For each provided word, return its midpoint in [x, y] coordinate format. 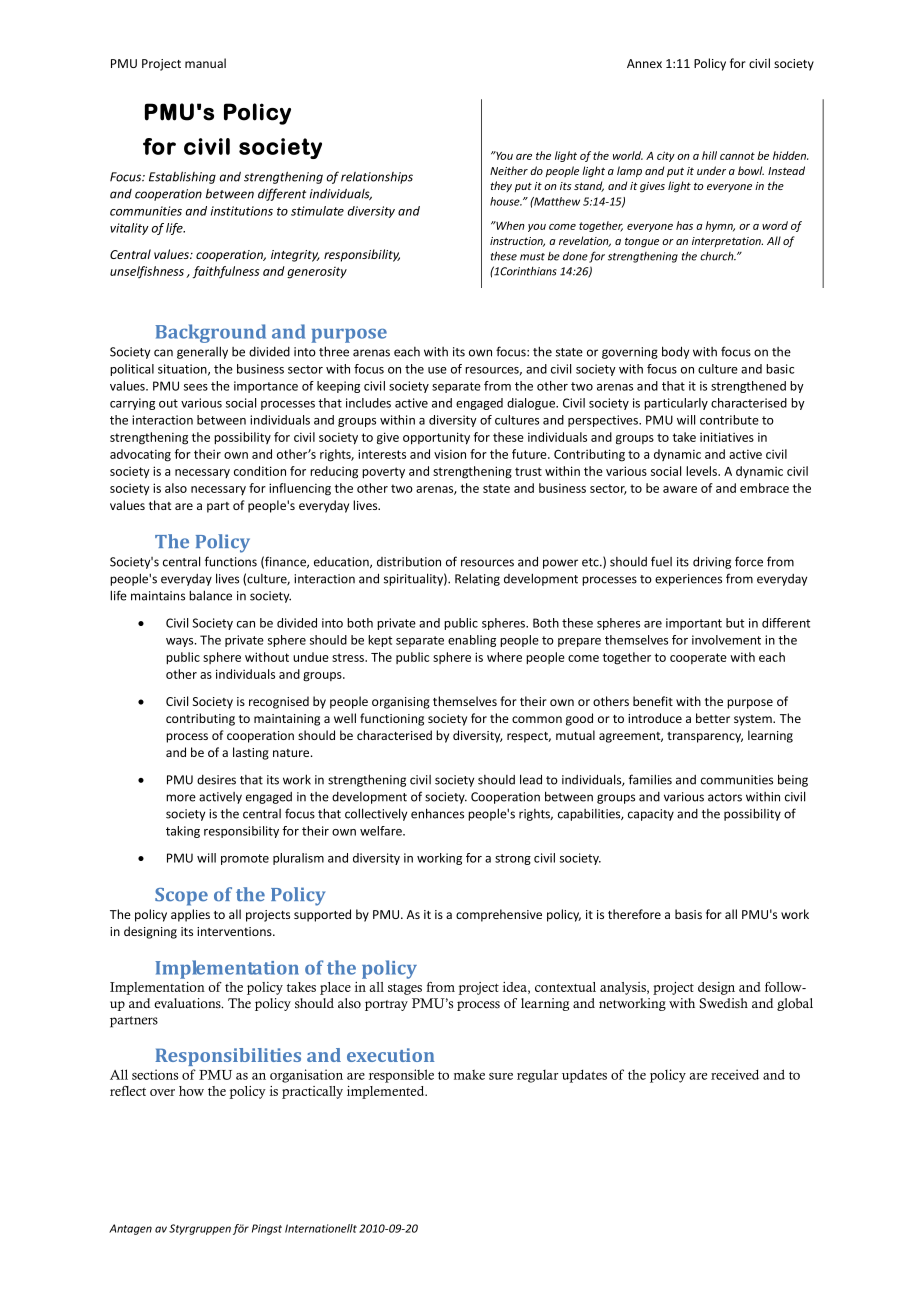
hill [709, 155]
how [191, 1091]
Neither [509, 170]
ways [181, 642]
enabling [472, 641]
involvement [726, 640]
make [469, 1075]
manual [205, 63]
